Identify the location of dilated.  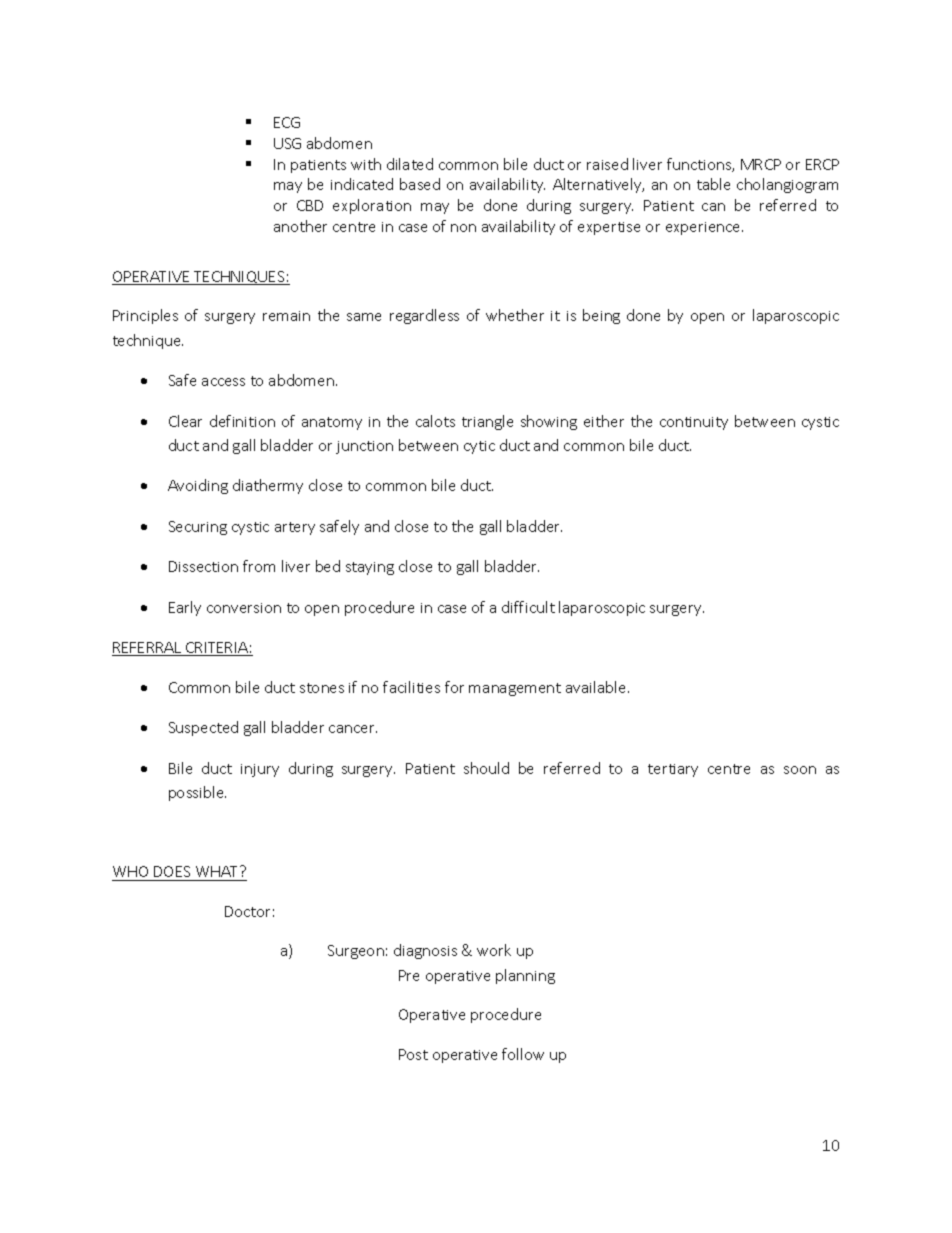
(410, 164).
